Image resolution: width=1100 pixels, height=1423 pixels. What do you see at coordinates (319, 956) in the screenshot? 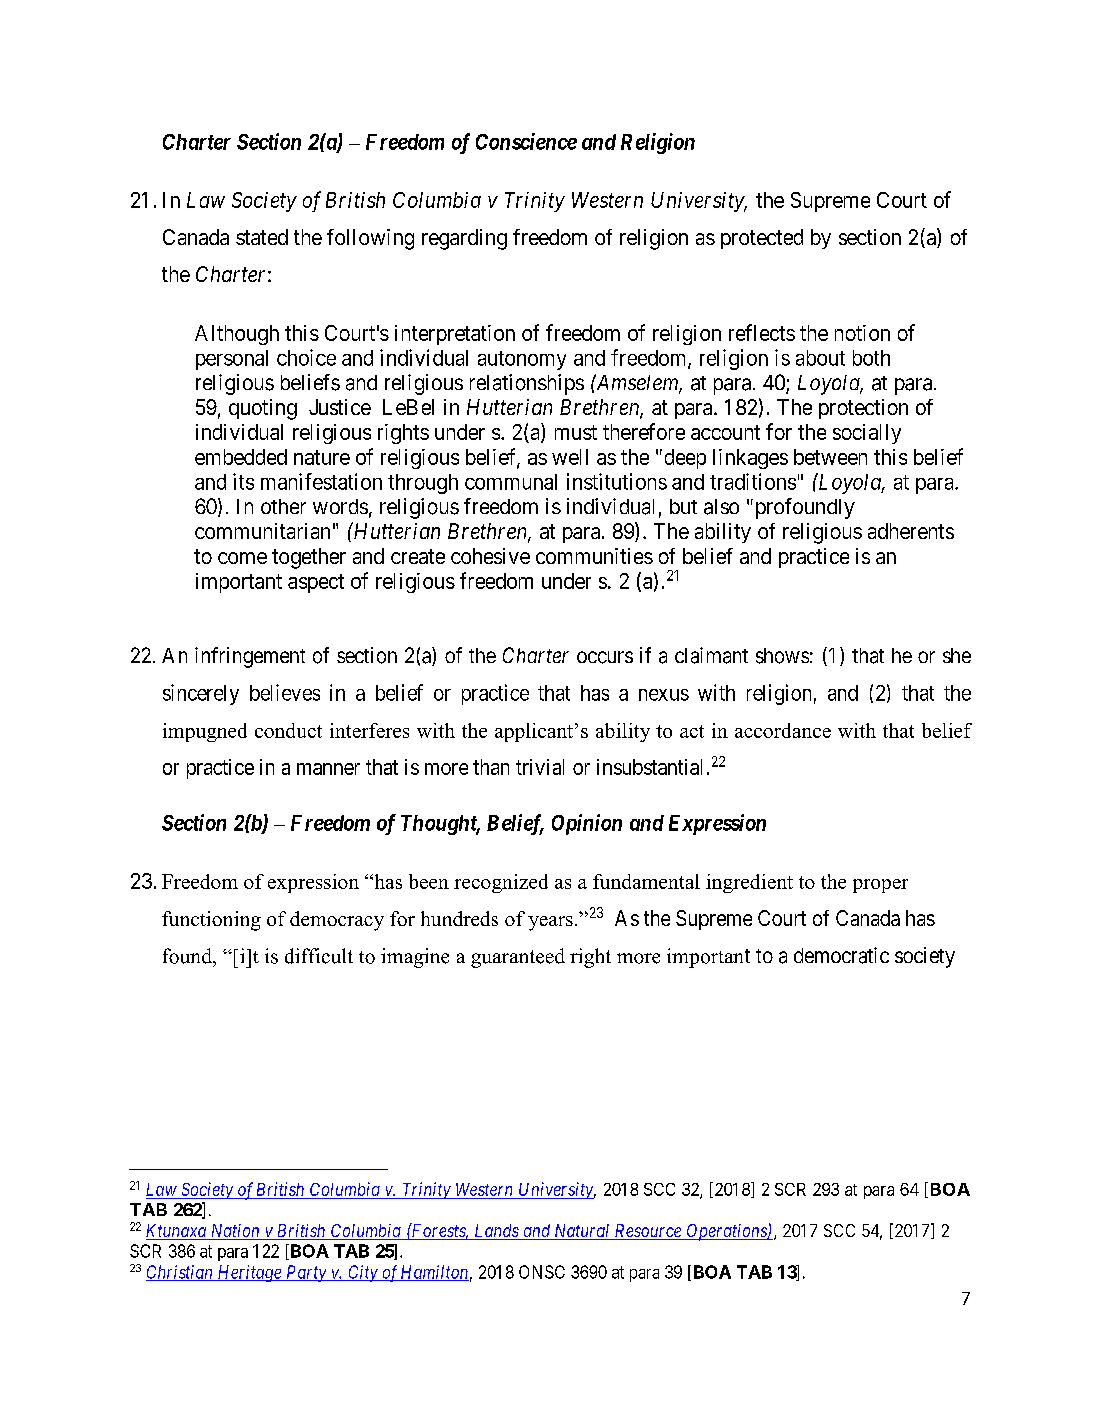
I see `difficult` at bounding box center [319, 956].
